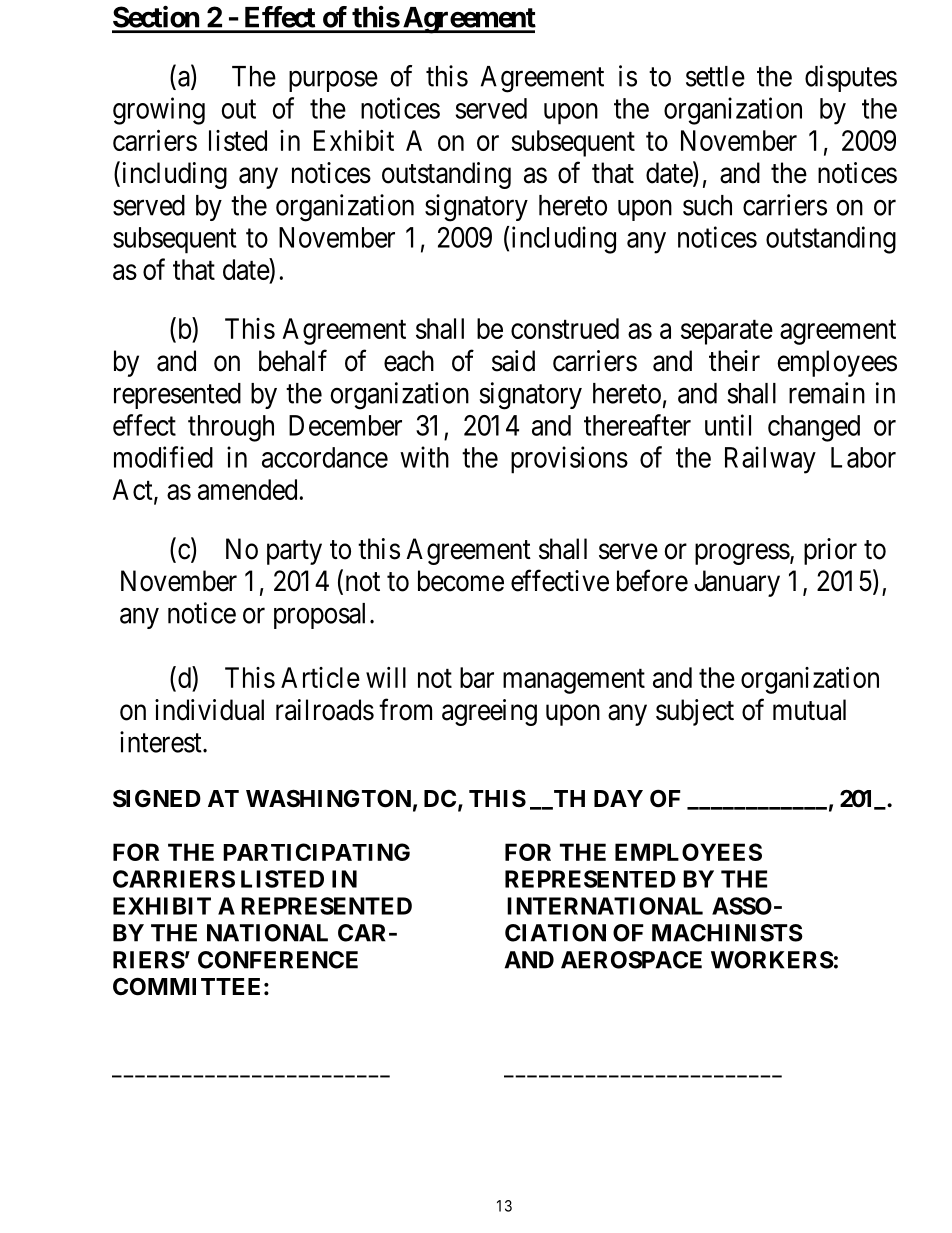 This screenshot has height=1233, width=952. I want to click on CONFERENCE, so click(278, 960).
